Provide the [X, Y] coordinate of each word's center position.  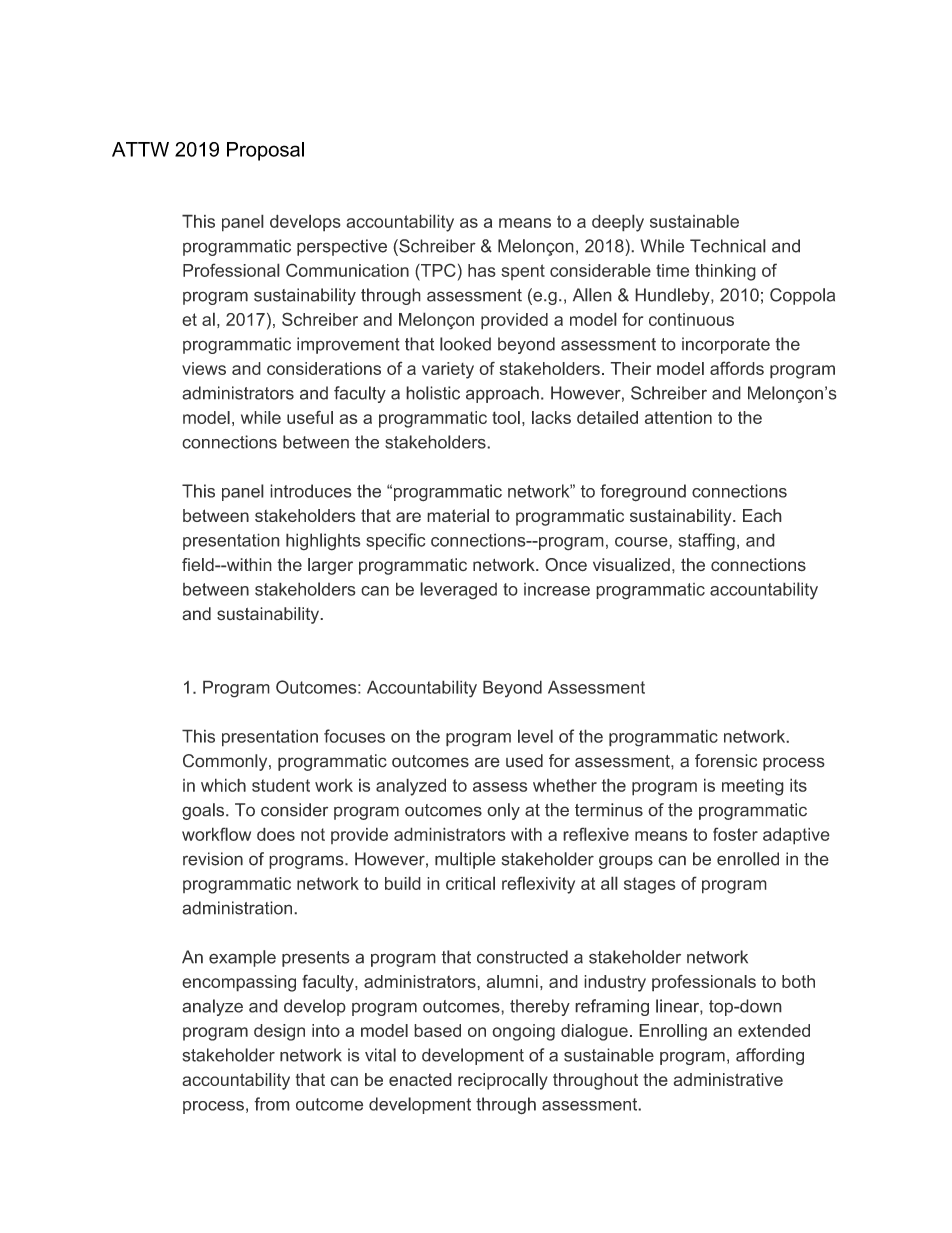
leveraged [458, 591]
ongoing [523, 1032]
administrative [728, 1079]
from [272, 1104]
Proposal [265, 151]
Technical [728, 246]
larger [330, 566]
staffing [706, 542]
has [482, 270]
